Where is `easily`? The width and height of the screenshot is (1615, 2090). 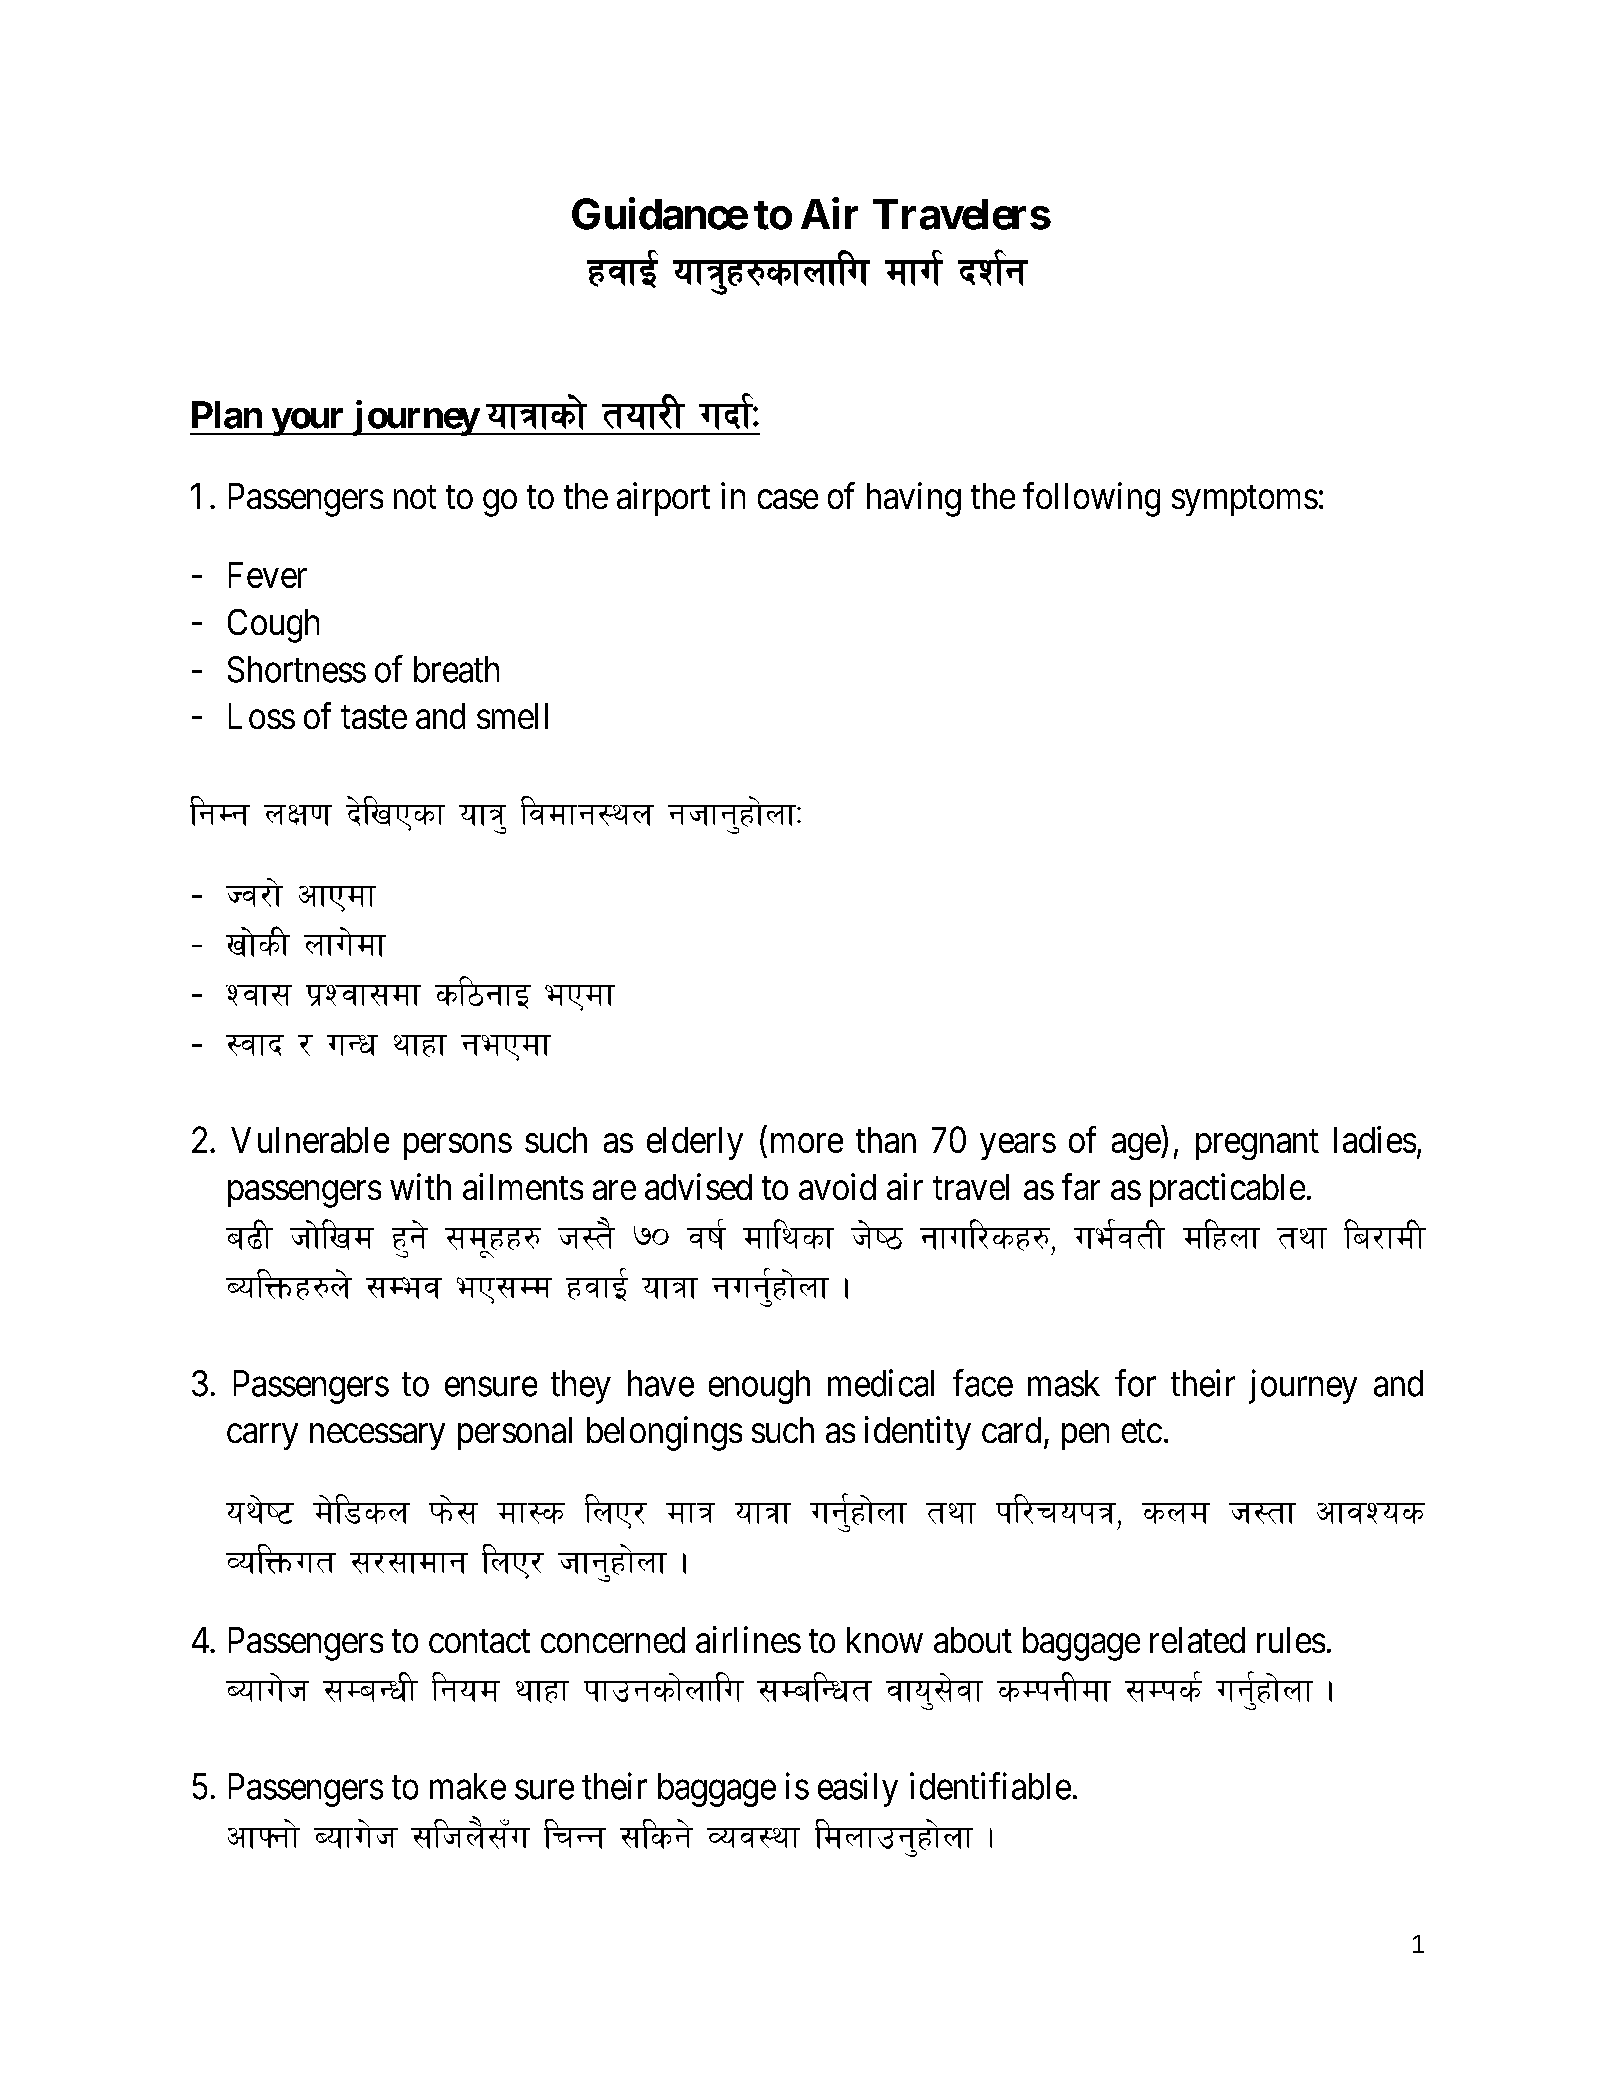 easily is located at coordinates (858, 1789).
